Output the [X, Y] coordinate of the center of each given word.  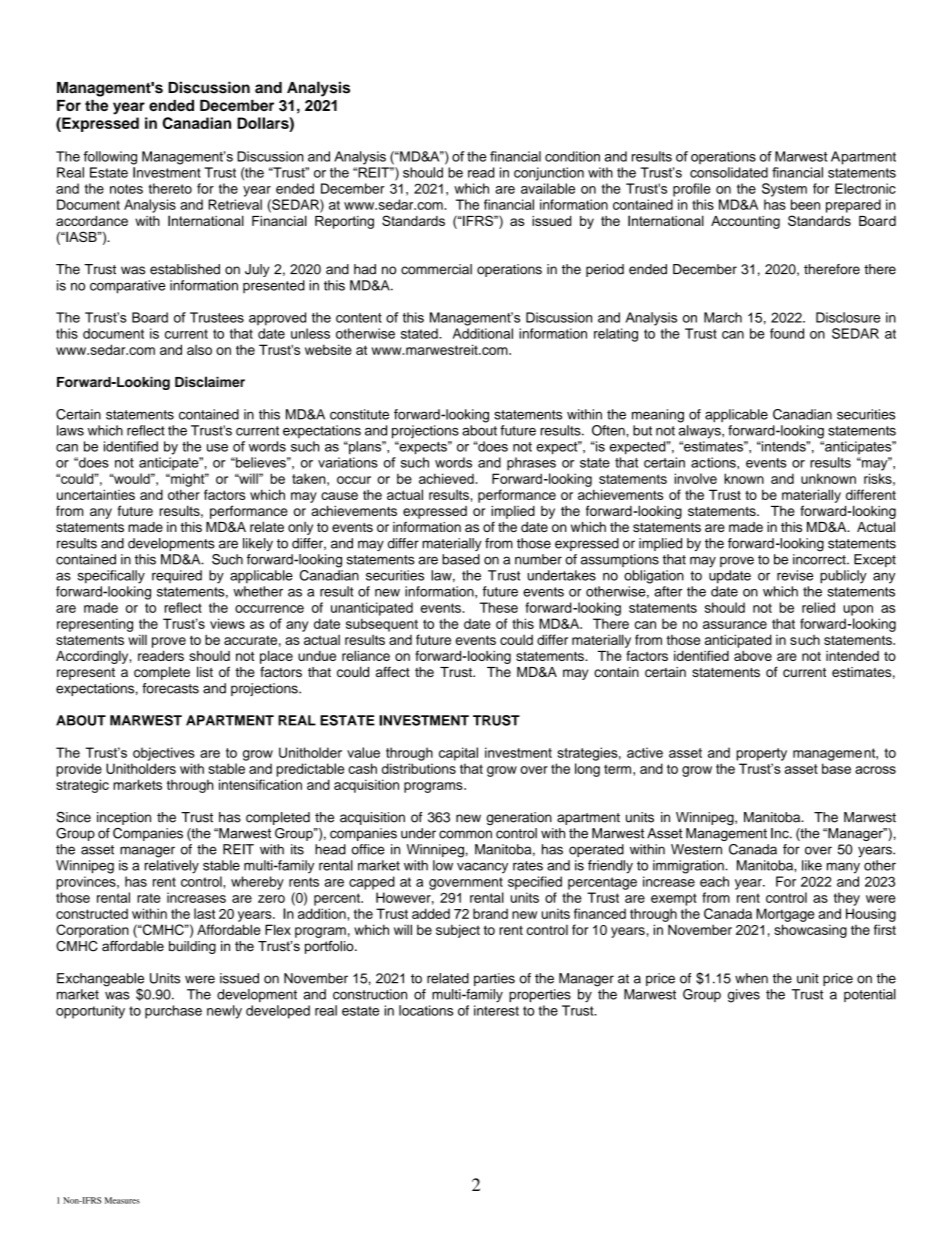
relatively [172, 867]
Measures [122, 1200]
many [843, 868]
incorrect [820, 559]
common [465, 834]
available [548, 188]
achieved [446, 478]
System [784, 190]
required [177, 576]
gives [744, 996]
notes [126, 189]
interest [496, 1010]
